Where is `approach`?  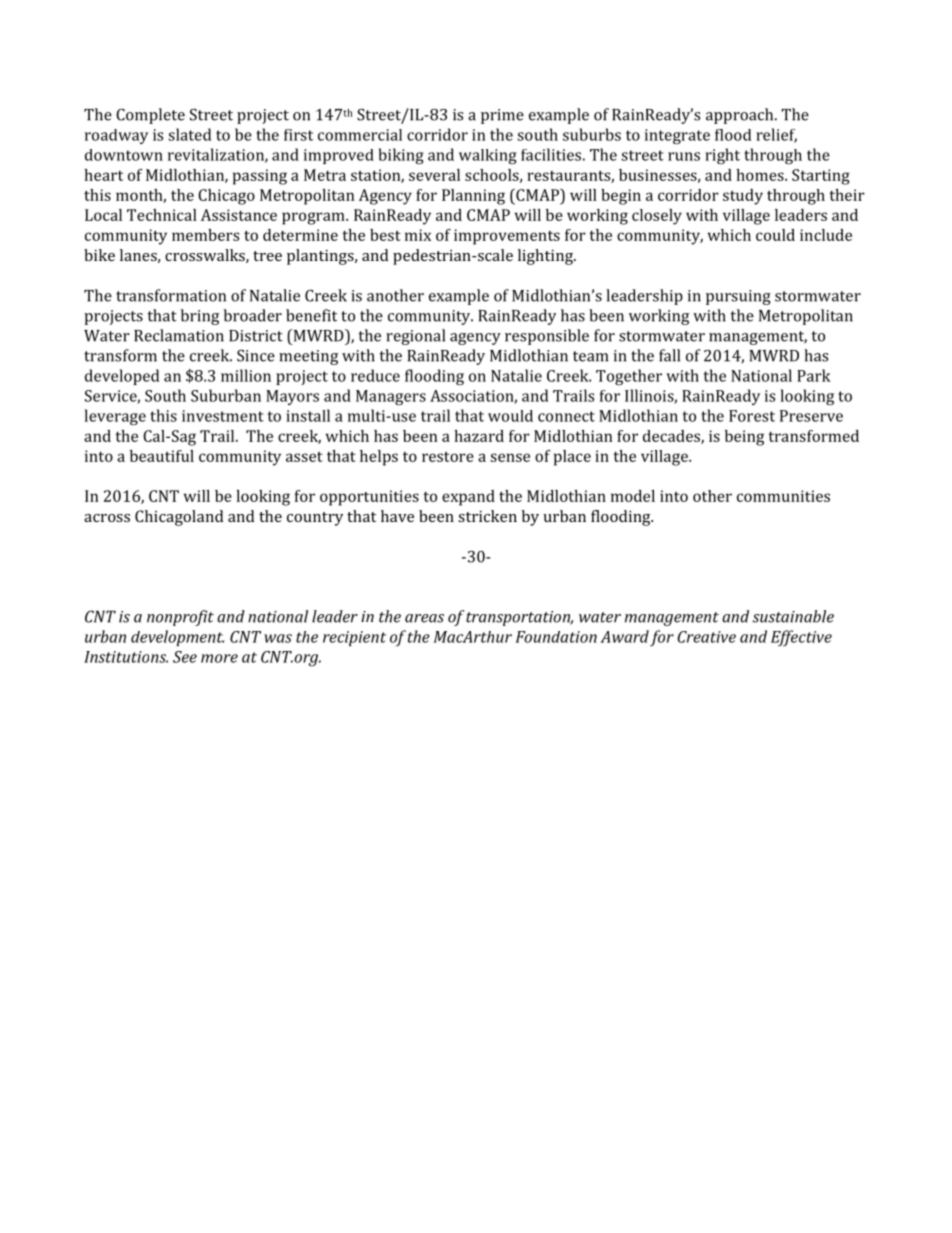 approach is located at coordinates (741, 116).
